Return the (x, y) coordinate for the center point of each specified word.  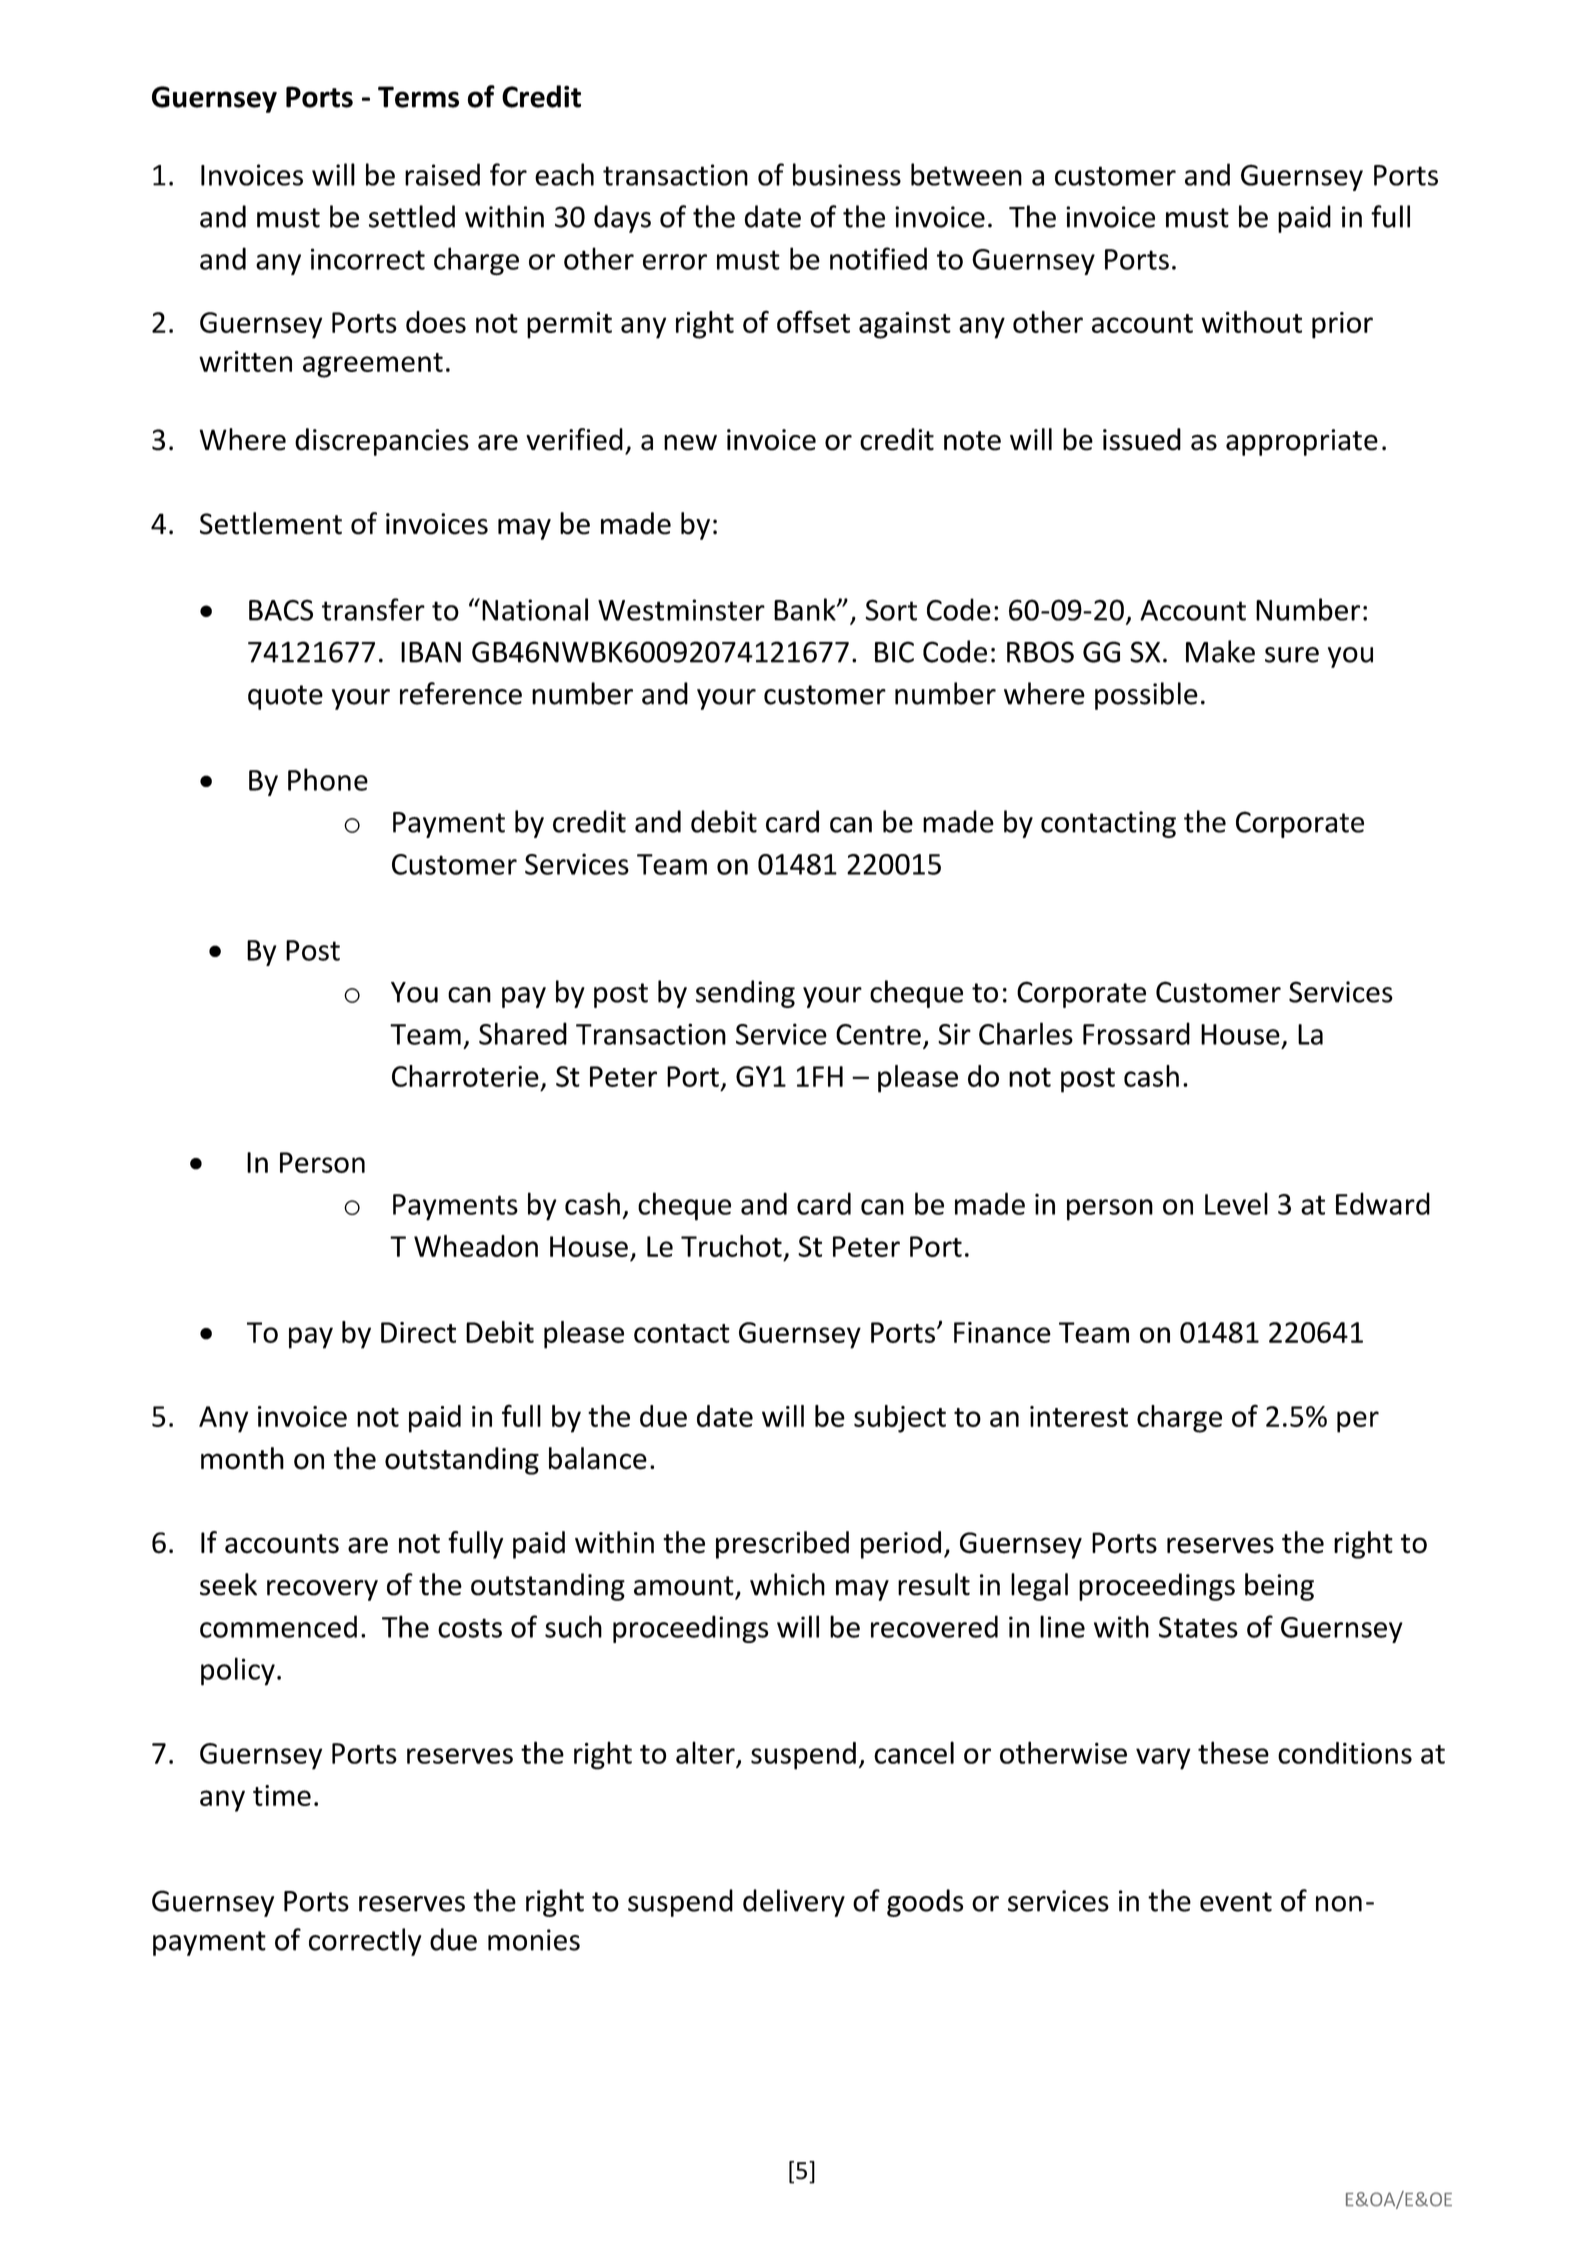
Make (1220, 651)
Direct (418, 1332)
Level (1236, 1203)
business (847, 174)
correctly (365, 1942)
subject (900, 1419)
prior (1342, 325)
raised (442, 174)
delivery (794, 1903)
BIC (894, 652)
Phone (328, 779)
